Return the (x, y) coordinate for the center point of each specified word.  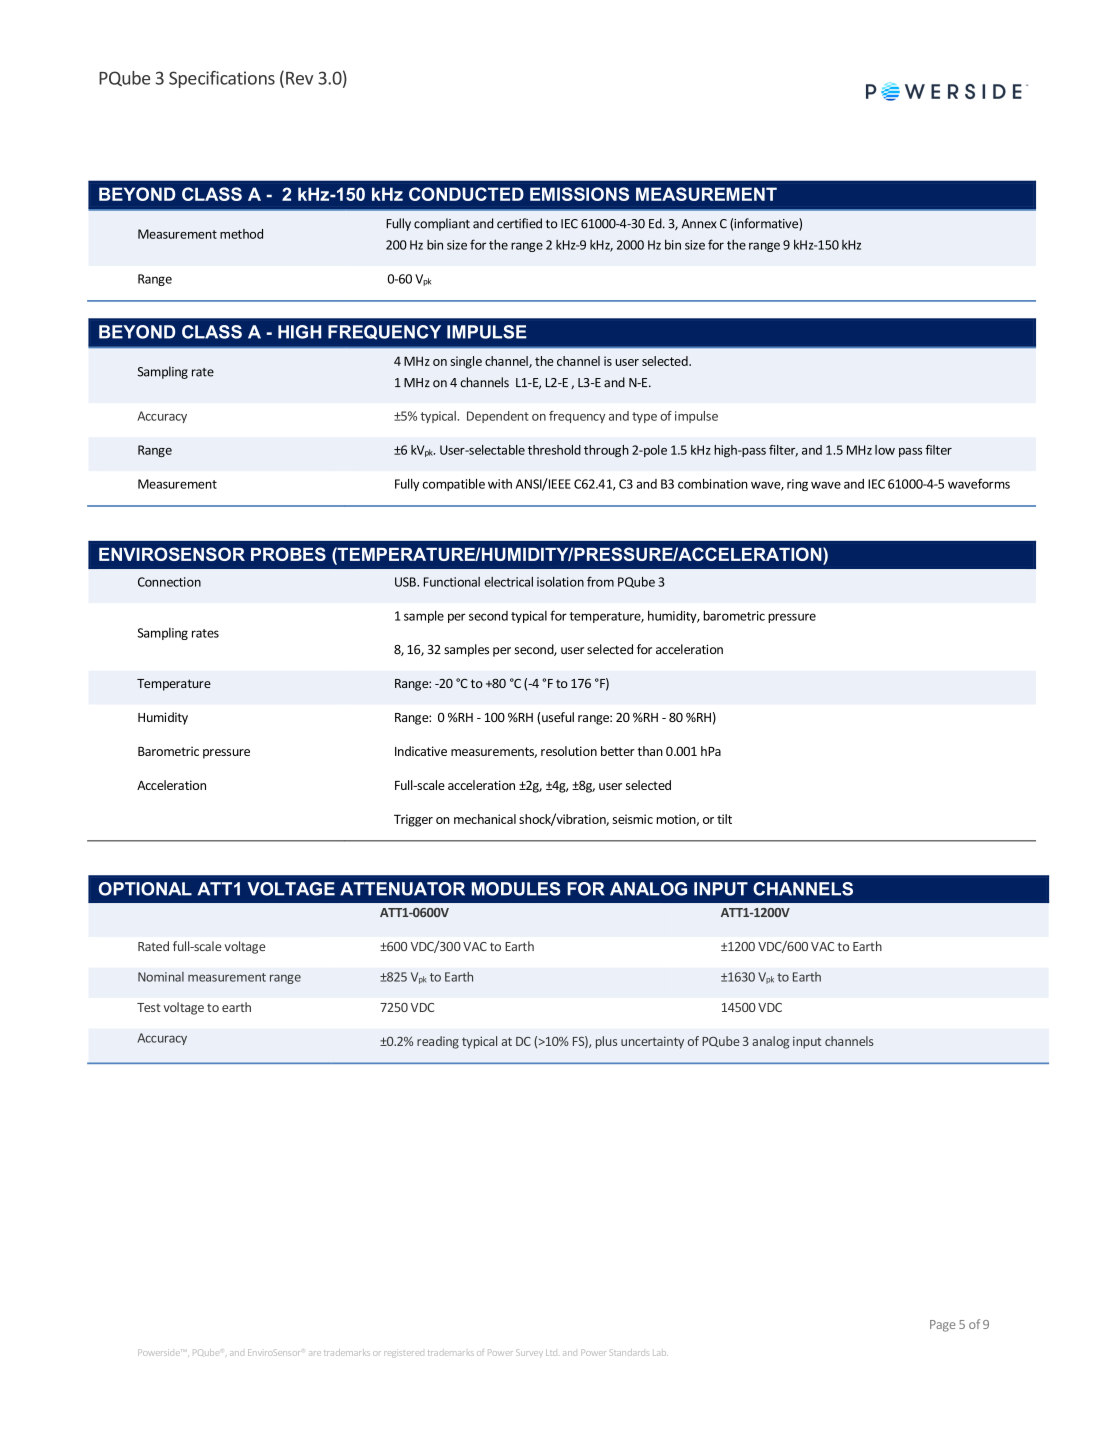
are (314, 1353)
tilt (724, 819)
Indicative (421, 751)
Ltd (551, 1352)
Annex (699, 224)
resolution (569, 751)
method (241, 234)
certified (519, 223)
